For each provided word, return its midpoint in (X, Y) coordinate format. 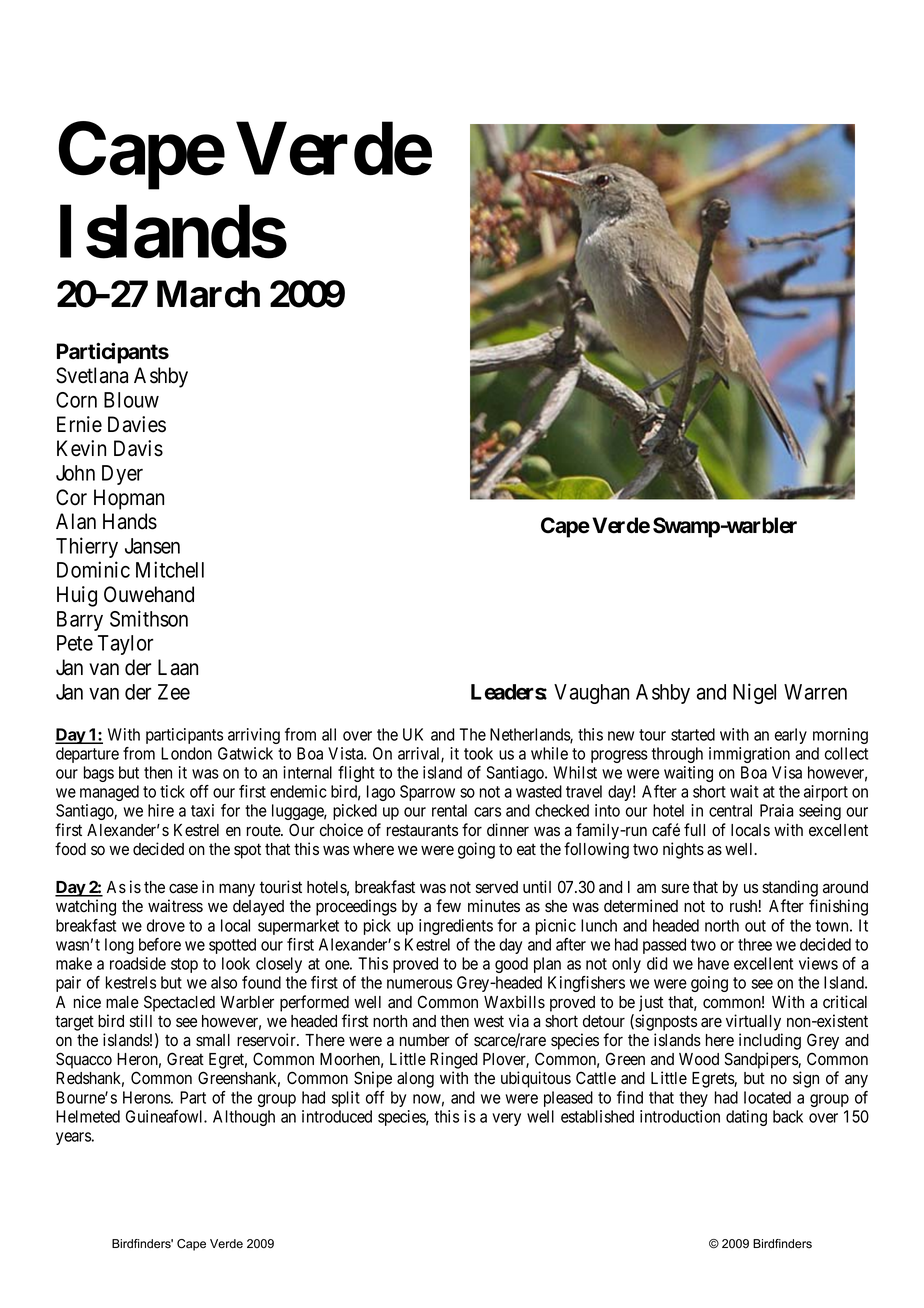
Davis (138, 448)
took (478, 753)
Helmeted (88, 1116)
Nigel (754, 693)
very (506, 1119)
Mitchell (170, 569)
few (448, 906)
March (208, 294)
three (755, 944)
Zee (174, 692)
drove (166, 925)
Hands (130, 521)
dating (746, 1118)
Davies (137, 424)
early (791, 736)
